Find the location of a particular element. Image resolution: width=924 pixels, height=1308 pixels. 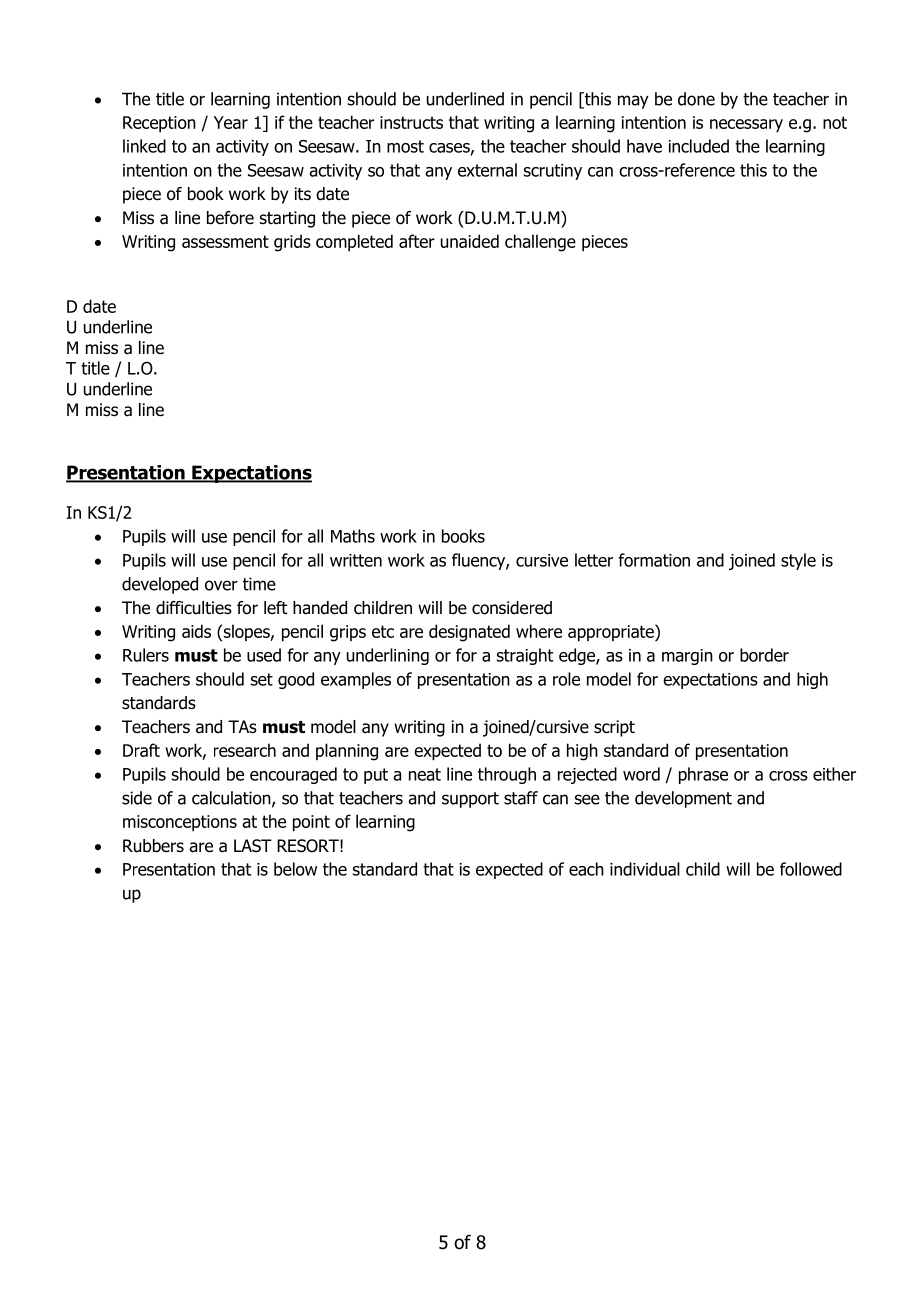

necessary is located at coordinates (746, 126).
